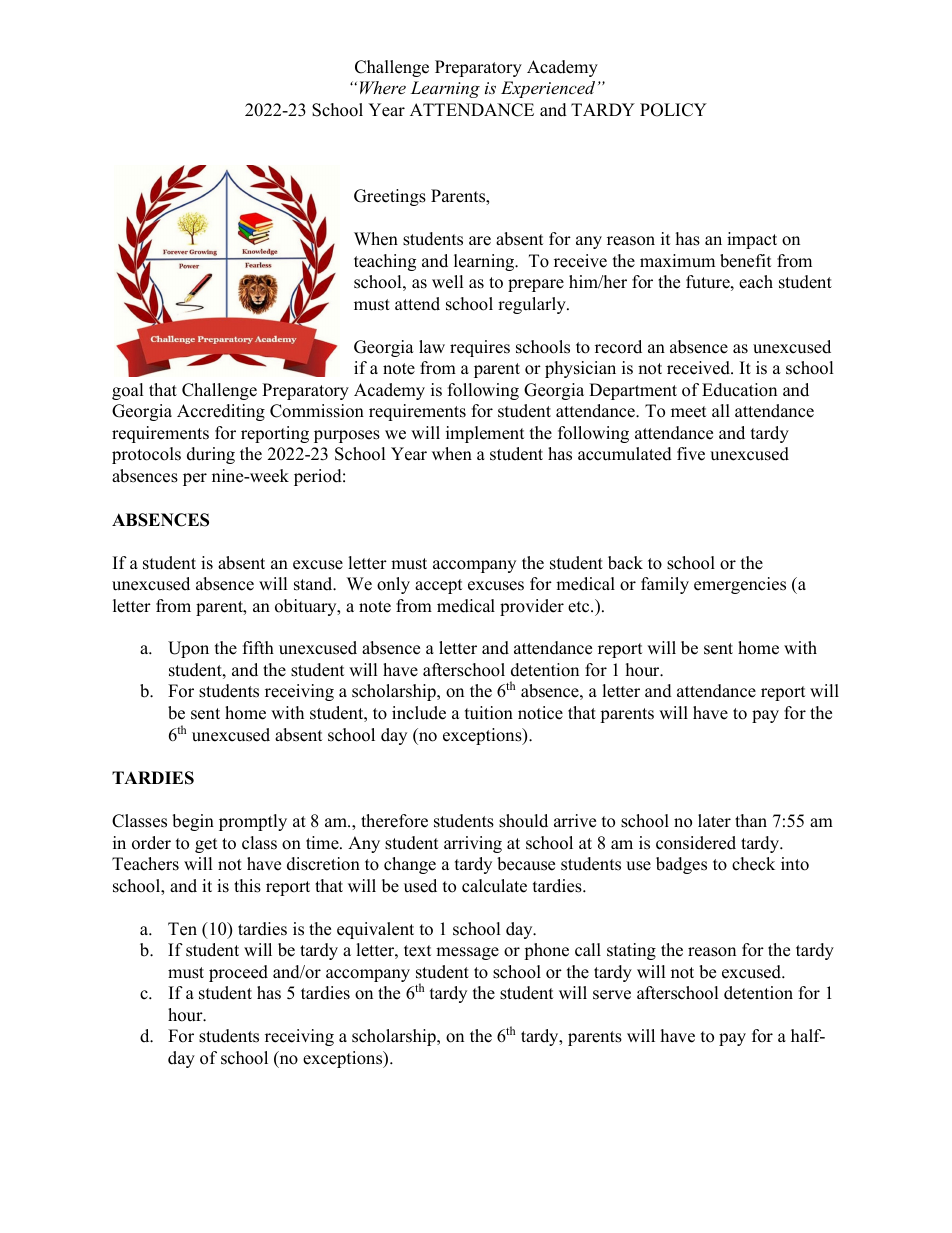  I want to click on tuition, so click(489, 713).
